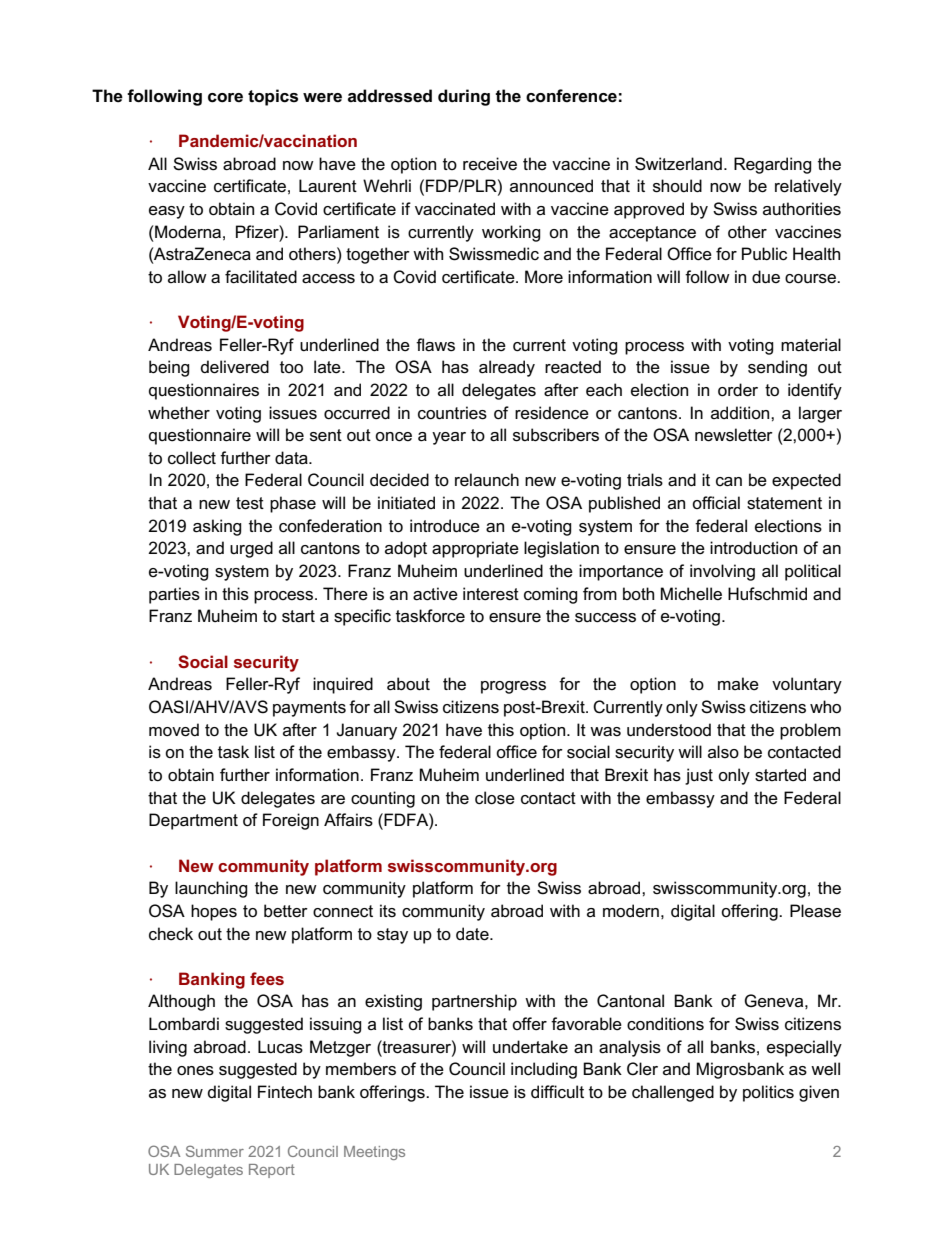 The image size is (952, 1233). What do you see at coordinates (490, 164) in the image?
I see `receive` at bounding box center [490, 164].
